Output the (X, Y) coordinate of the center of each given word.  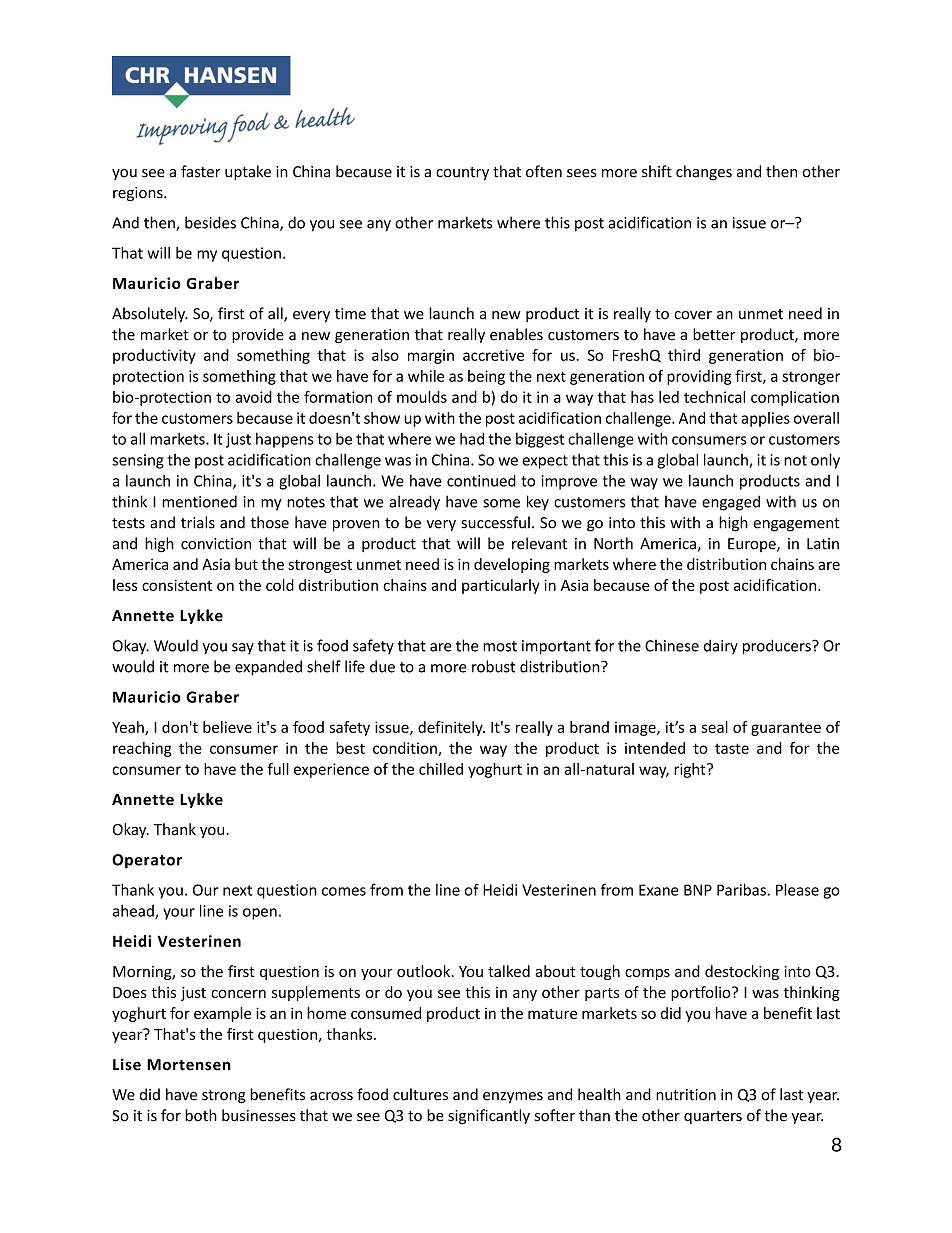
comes (344, 891)
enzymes (513, 1098)
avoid (253, 397)
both (201, 1115)
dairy (720, 647)
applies (765, 419)
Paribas (742, 889)
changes (704, 173)
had (472, 439)
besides (210, 222)
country (462, 174)
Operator (147, 861)
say (243, 648)
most (500, 646)
